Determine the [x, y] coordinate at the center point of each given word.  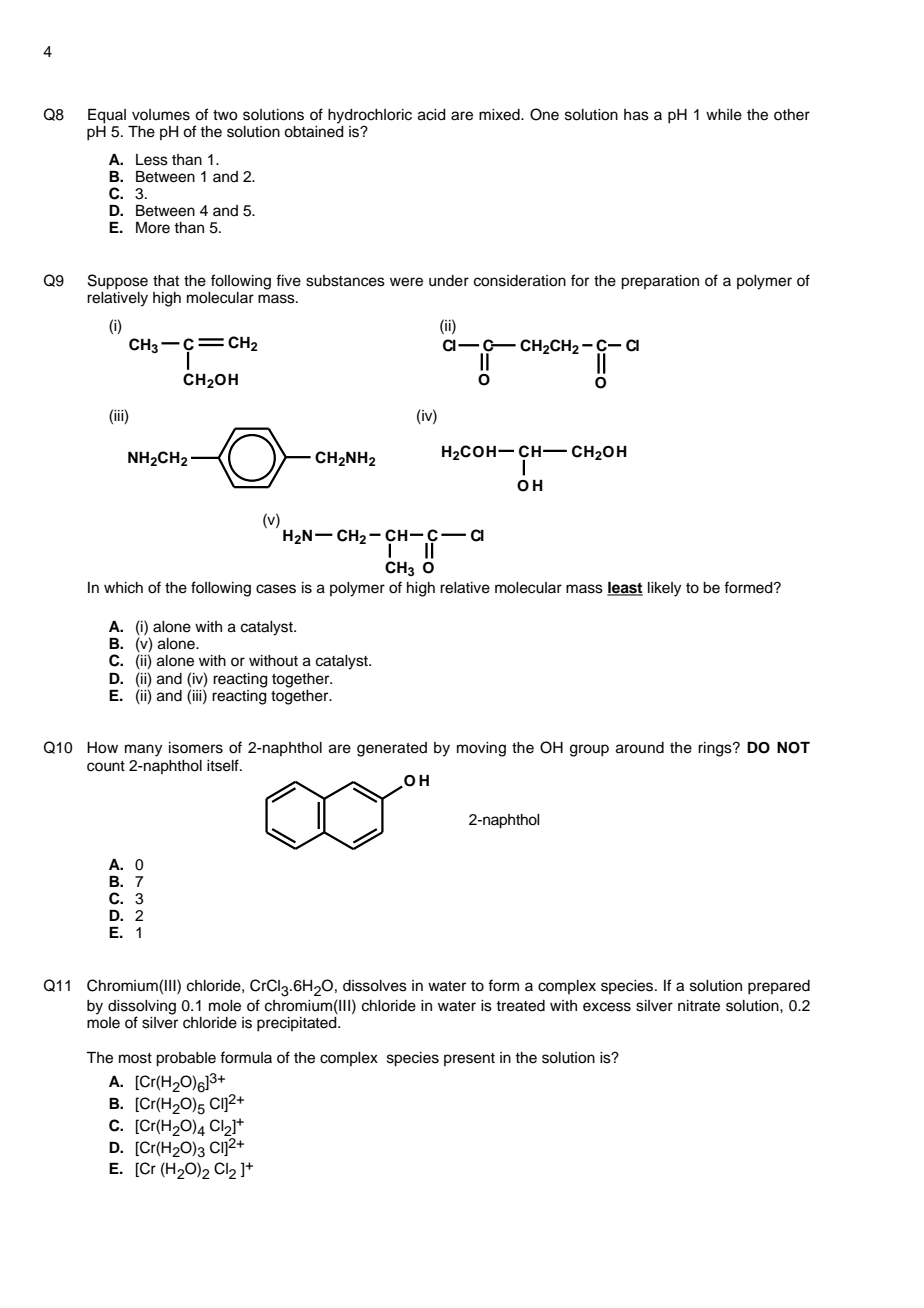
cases [276, 589]
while [724, 115]
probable [186, 1059]
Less [152, 160]
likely [664, 589]
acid [432, 115]
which [123, 588]
